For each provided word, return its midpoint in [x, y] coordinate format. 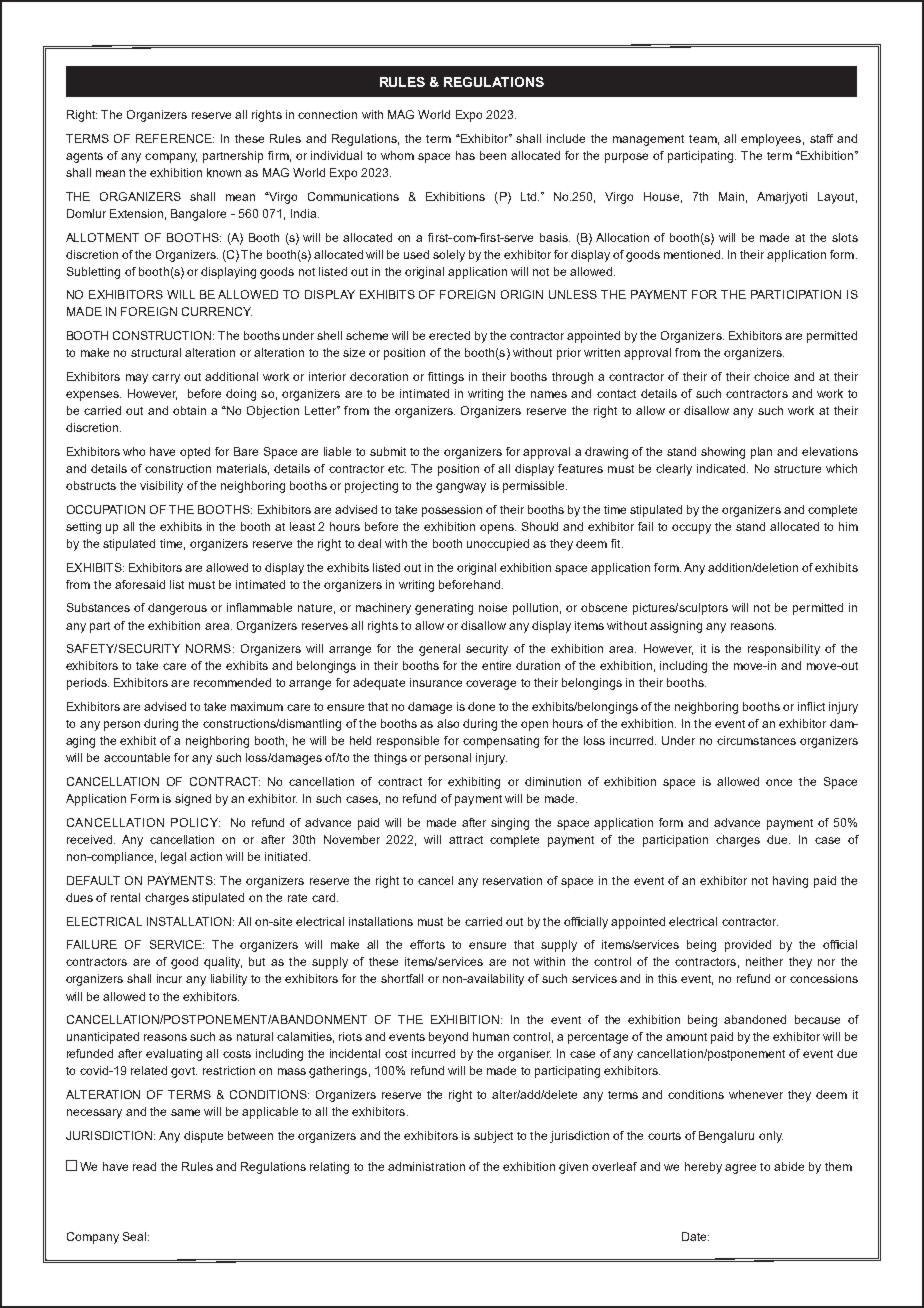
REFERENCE [175, 138]
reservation [512, 880]
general [439, 650]
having [790, 882]
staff [821, 138]
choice [771, 376]
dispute [203, 1137]
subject [493, 1137]
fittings [446, 378]
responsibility [784, 650]
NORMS [210, 648]
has [465, 155]
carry [166, 379]
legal [173, 858]
